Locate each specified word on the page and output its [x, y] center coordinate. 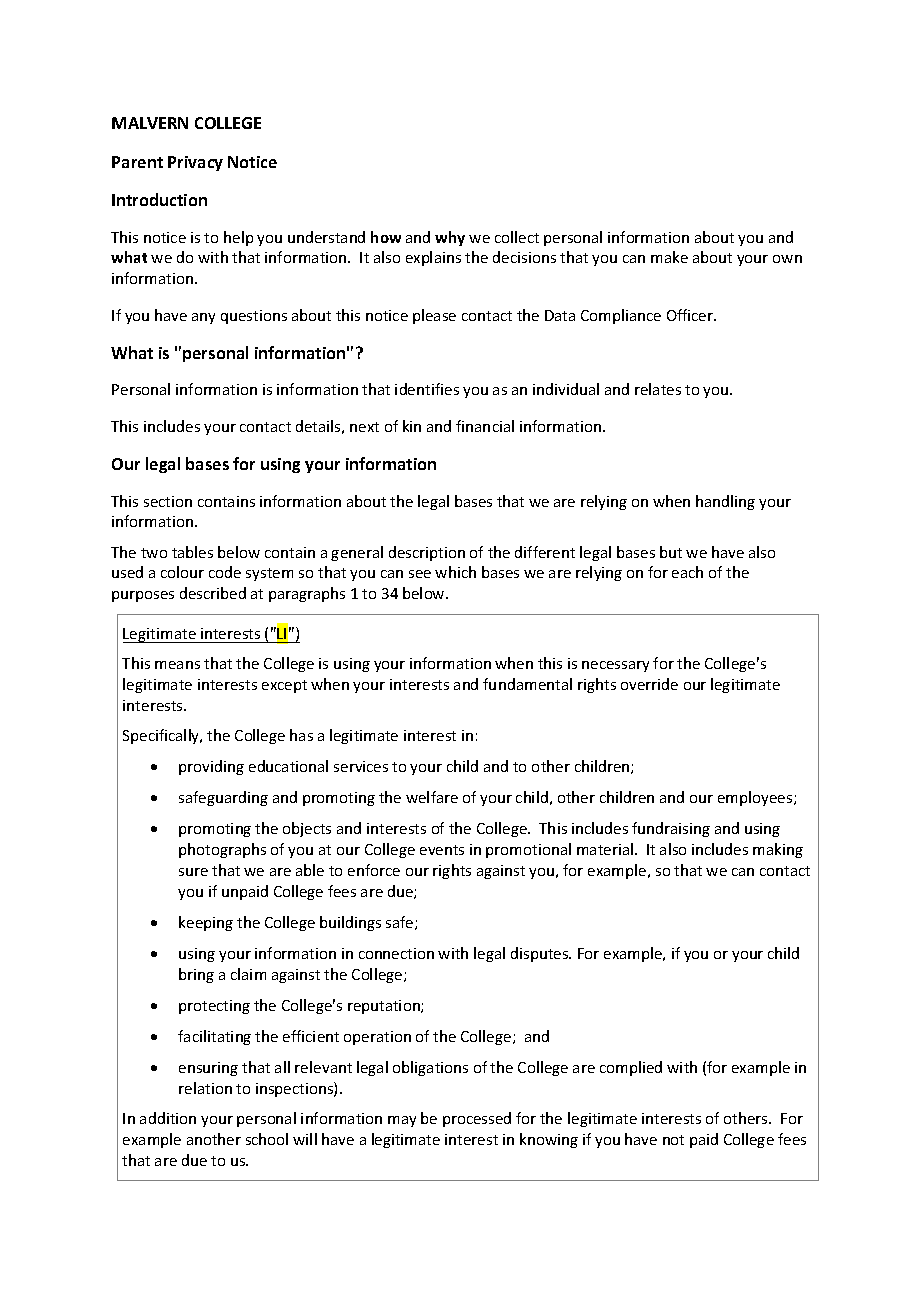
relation [205, 1088]
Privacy [195, 163]
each [687, 572]
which [455, 572]
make [669, 257]
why [450, 238]
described [213, 593]
